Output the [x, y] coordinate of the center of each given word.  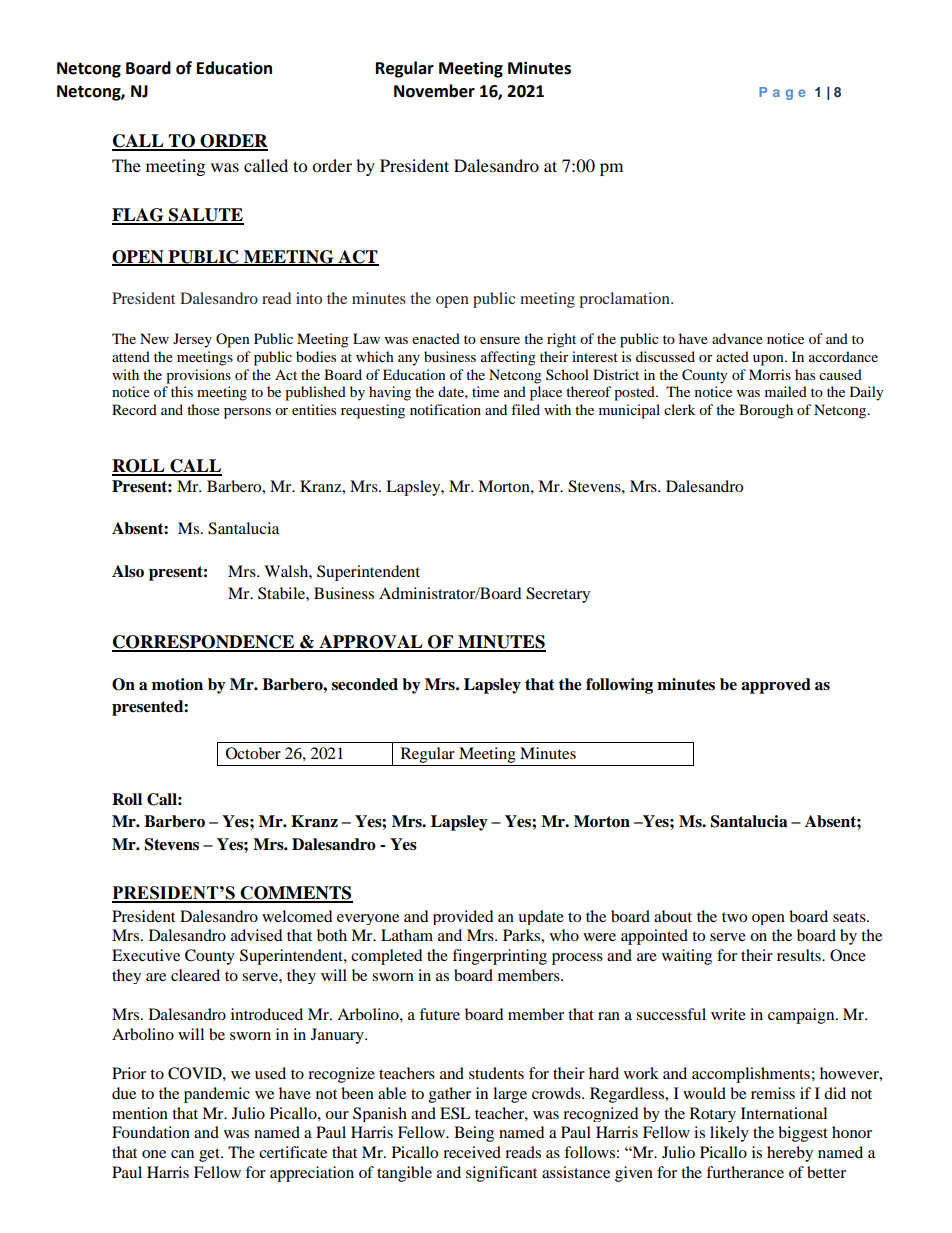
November [434, 91]
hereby [790, 1154]
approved [776, 686]
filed [525, 409]
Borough [766, 411]
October [253, 753]
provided [463, 917]
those [203, 409]
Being [474, 1134]
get [210, 1155]
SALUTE [205, 216]
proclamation [625, 300]
